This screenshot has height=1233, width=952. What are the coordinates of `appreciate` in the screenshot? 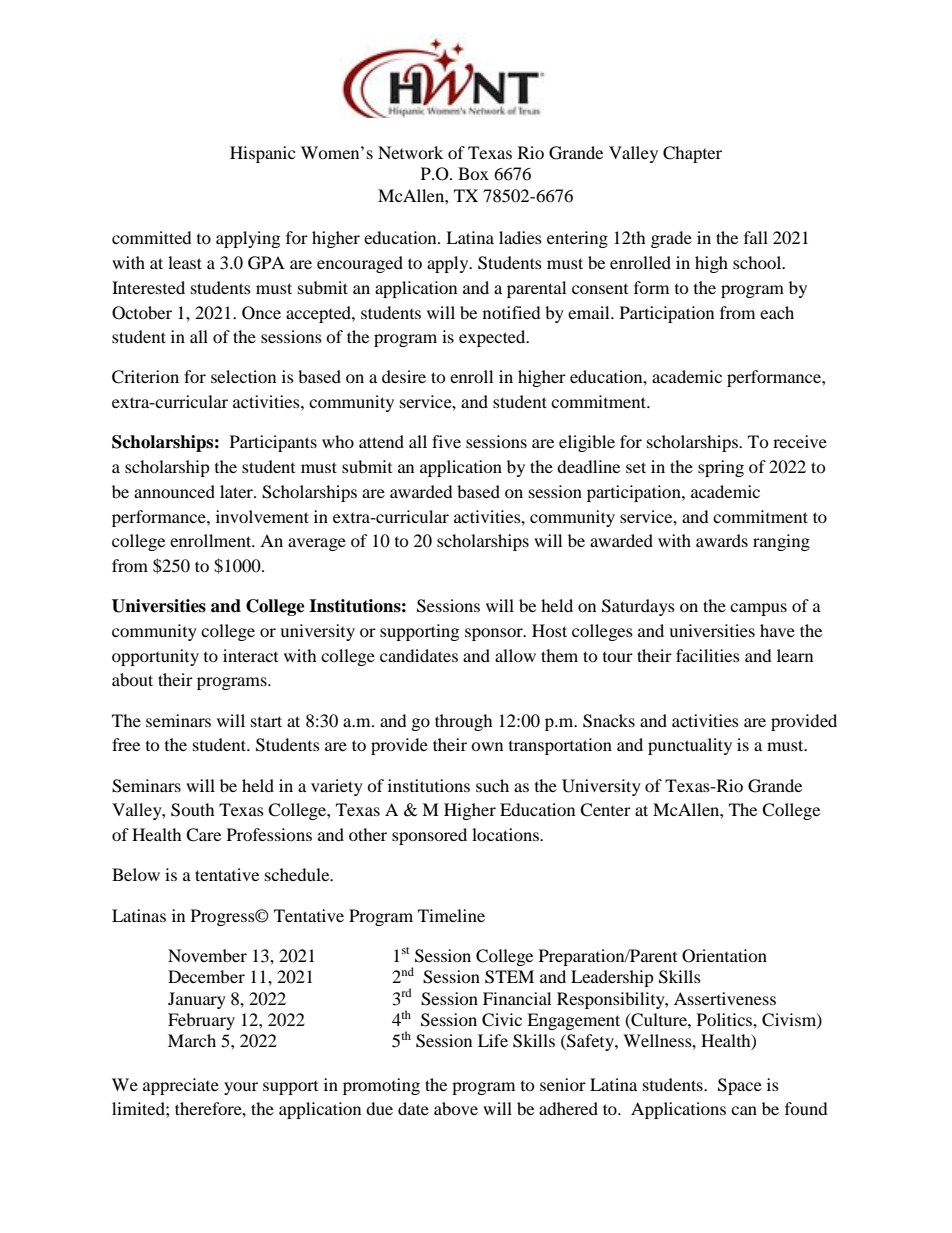 It's located at (181, 1086).
